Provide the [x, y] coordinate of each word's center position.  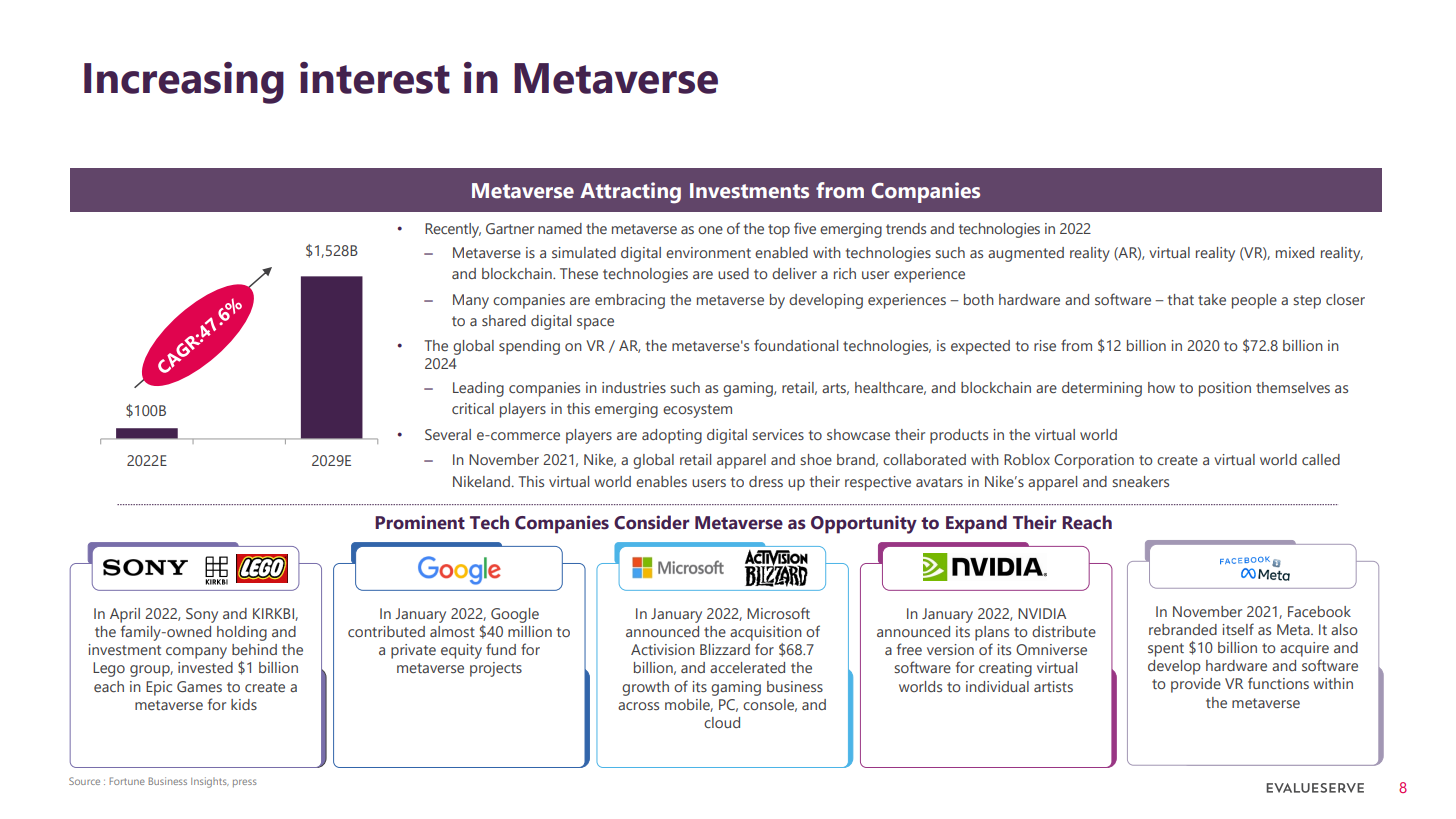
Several [448, 434]
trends [906, 228]
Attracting [630, 193]
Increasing [184, 83]
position [1225, 389]
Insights [210, 782]
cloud [722, 722]
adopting [672, 436]
